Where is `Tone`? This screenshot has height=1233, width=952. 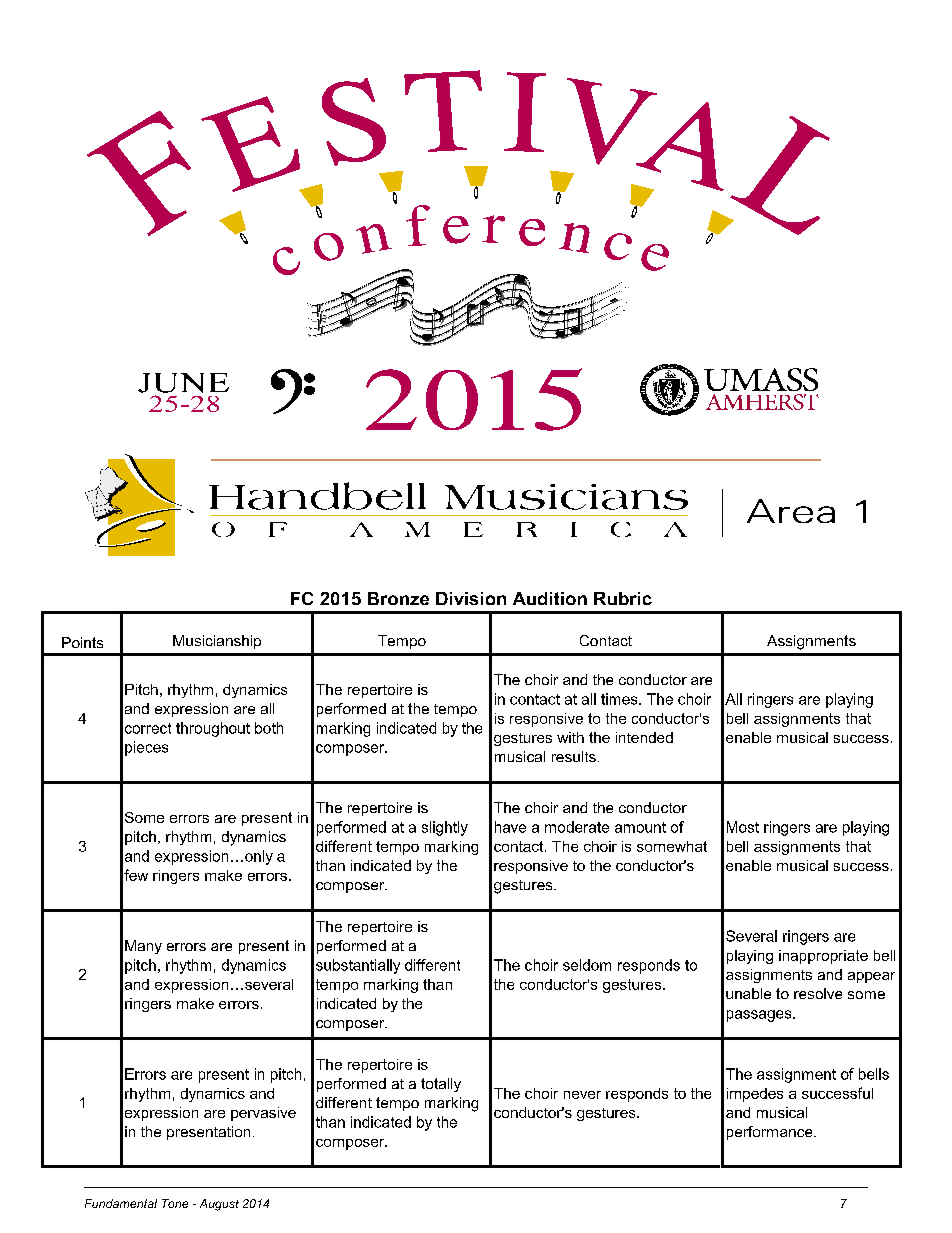
Tone is located at coordinates (175, 1203).
